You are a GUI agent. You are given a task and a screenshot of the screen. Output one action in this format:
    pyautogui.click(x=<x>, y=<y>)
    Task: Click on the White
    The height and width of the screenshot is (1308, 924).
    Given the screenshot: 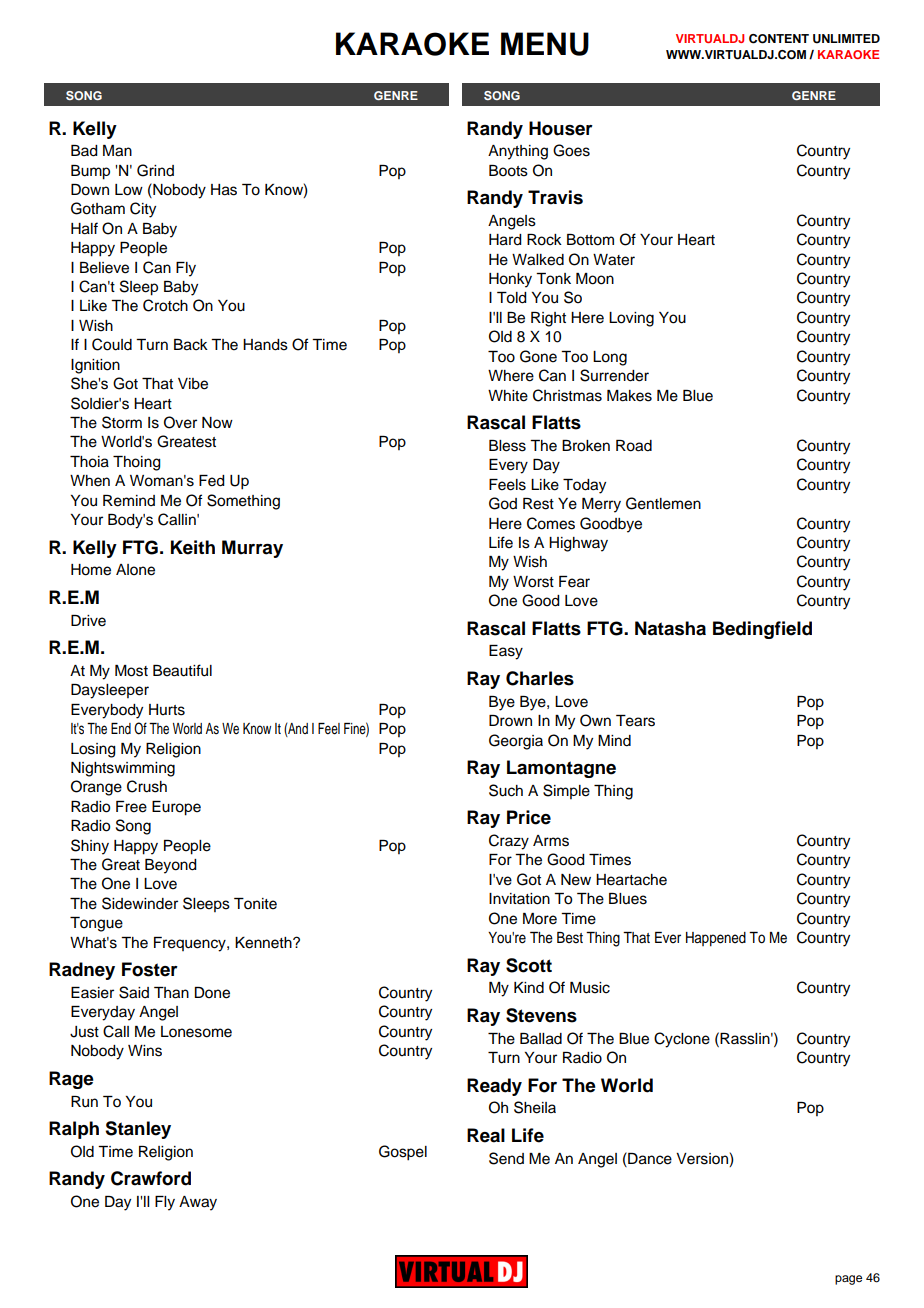 What is the action you would take?
    pyautogui.click(x=508, y=396)
